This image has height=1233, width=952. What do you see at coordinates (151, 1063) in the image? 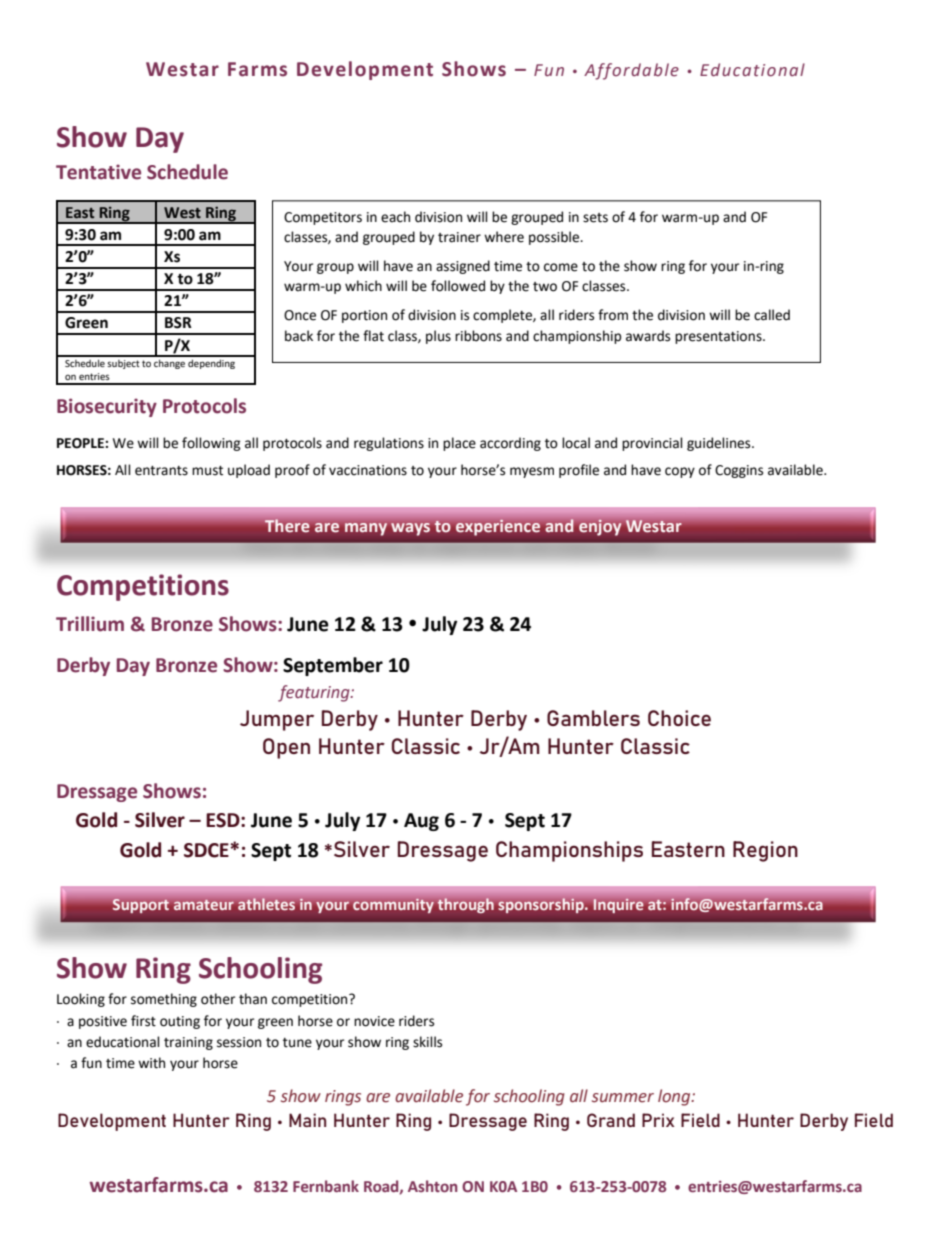
I see `with` at bounding box center [151, 1063].
